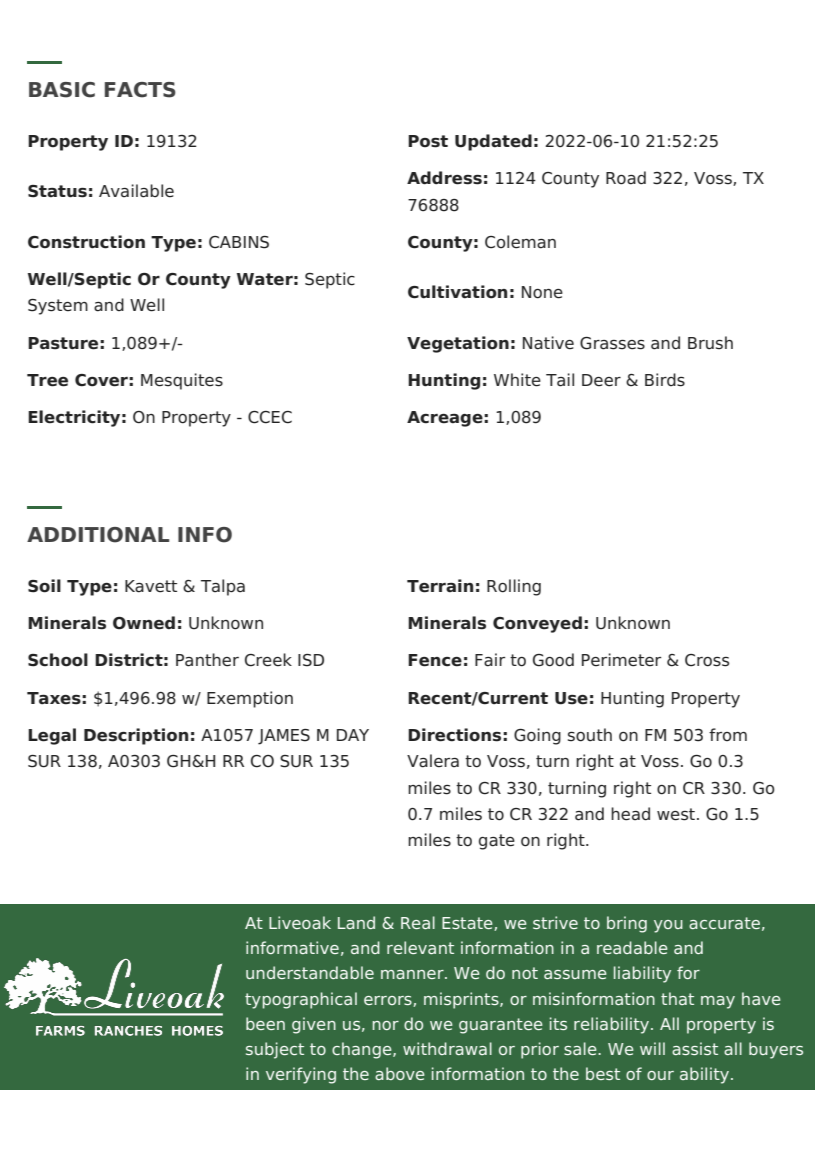 Image resolution: width=815 pixels, height=1152 pixels. I want to click on Description, so click(136, 736).
